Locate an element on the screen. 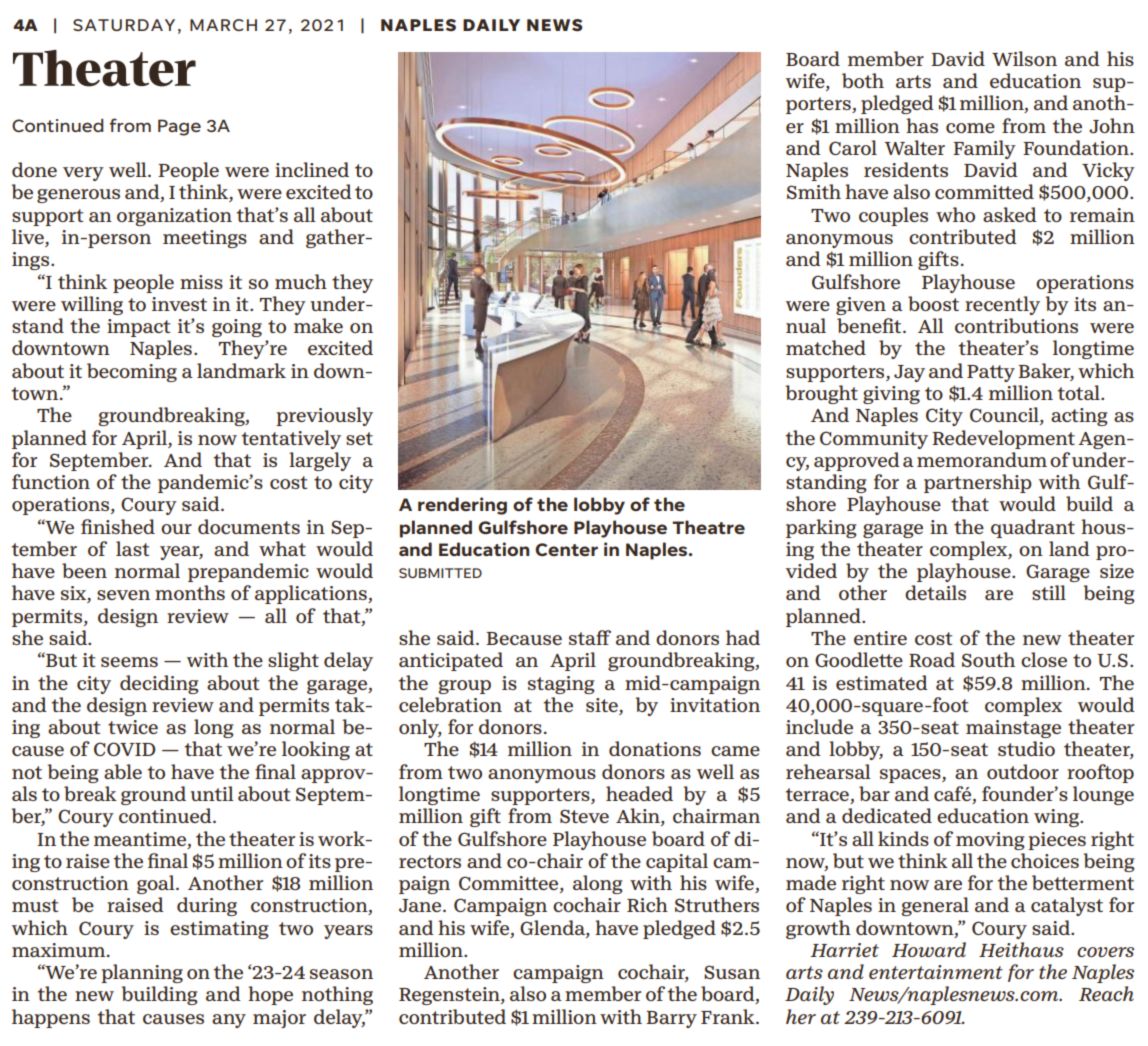 The width and height of the screenshot is (1148, 1046). Center is located at coordinates (566, 549).
